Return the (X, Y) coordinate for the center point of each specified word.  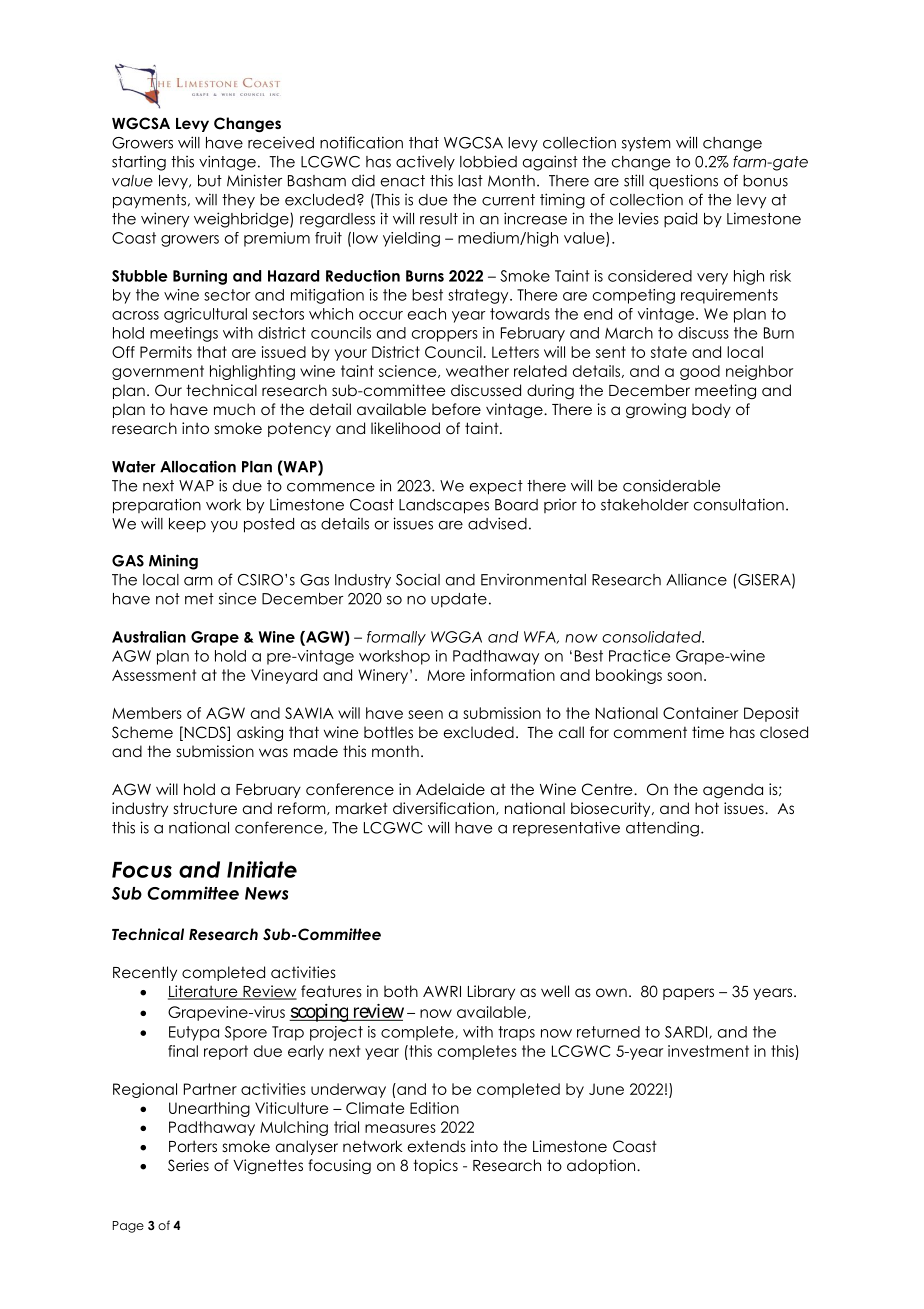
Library (491, 992)
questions (683, 182)
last (470, 181)
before (456, 409)
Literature (204, 992)
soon (684, 676)
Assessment (154, 675)
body (711, 410)
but (210, 181)
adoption (602, 1166)
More (446, 675)
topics (435, 1166)
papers (688, 994)
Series (188, 1165)
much (234, 409)
